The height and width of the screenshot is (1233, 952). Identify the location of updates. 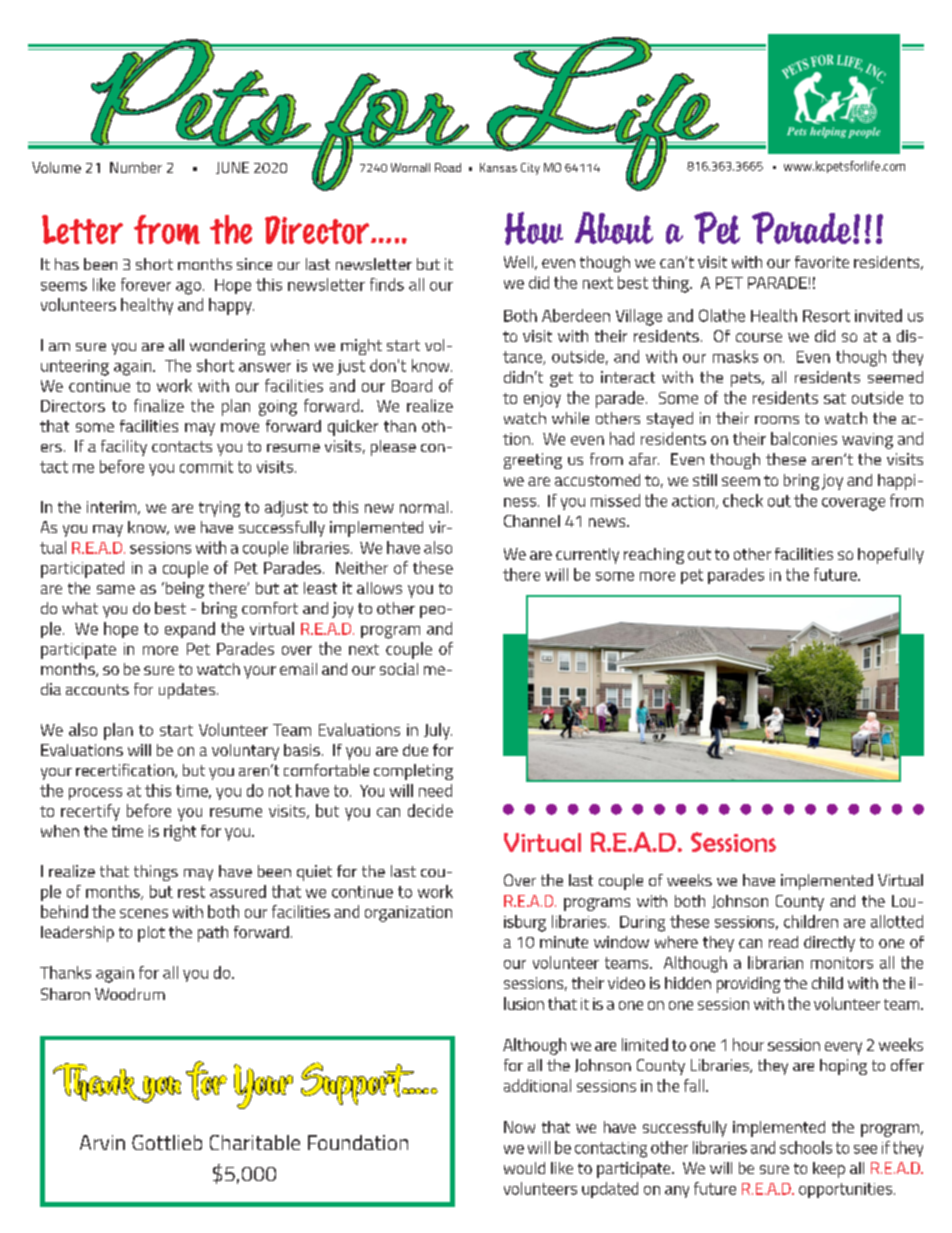
(188, 691).
